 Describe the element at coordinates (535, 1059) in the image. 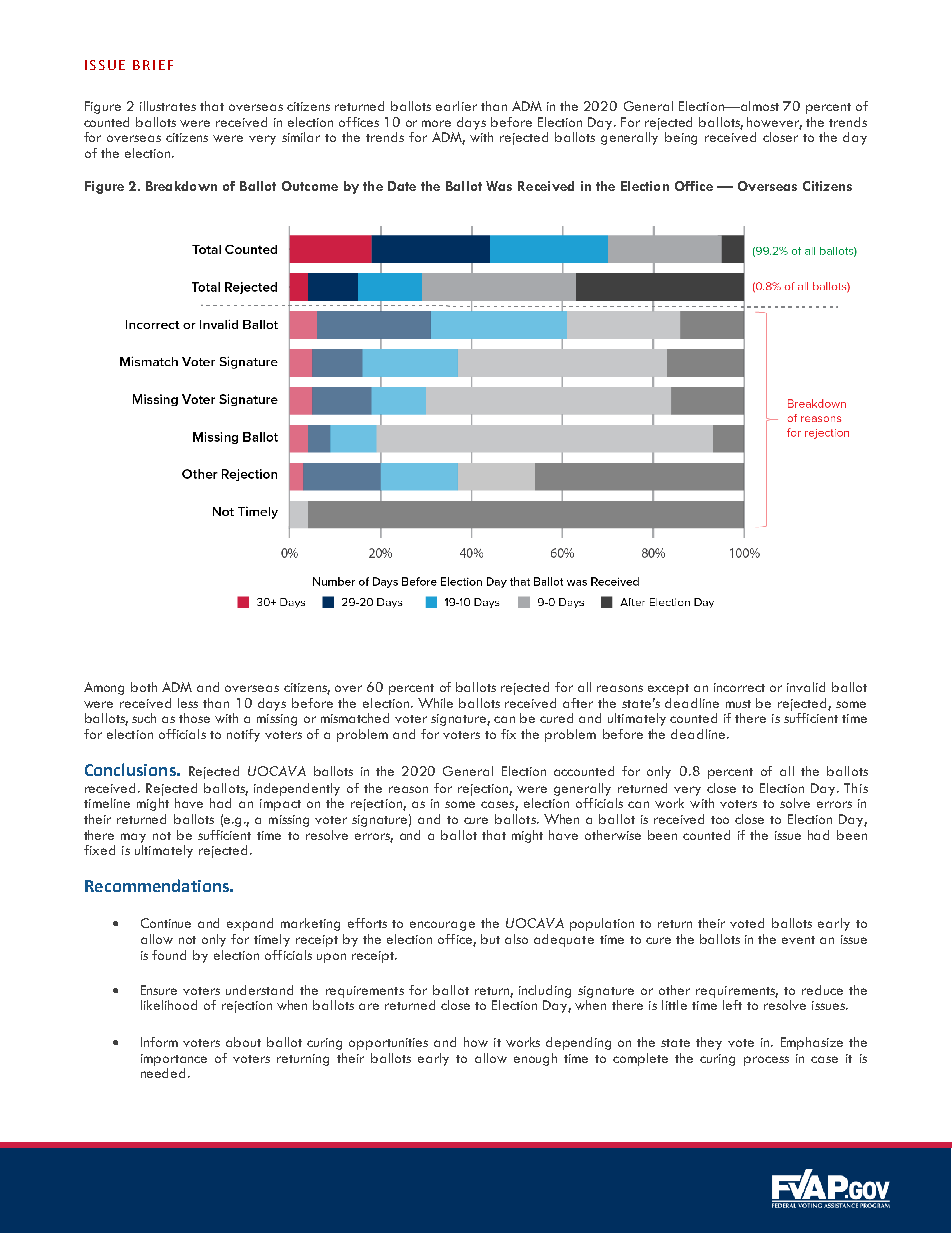

I see `enough` at that location.
